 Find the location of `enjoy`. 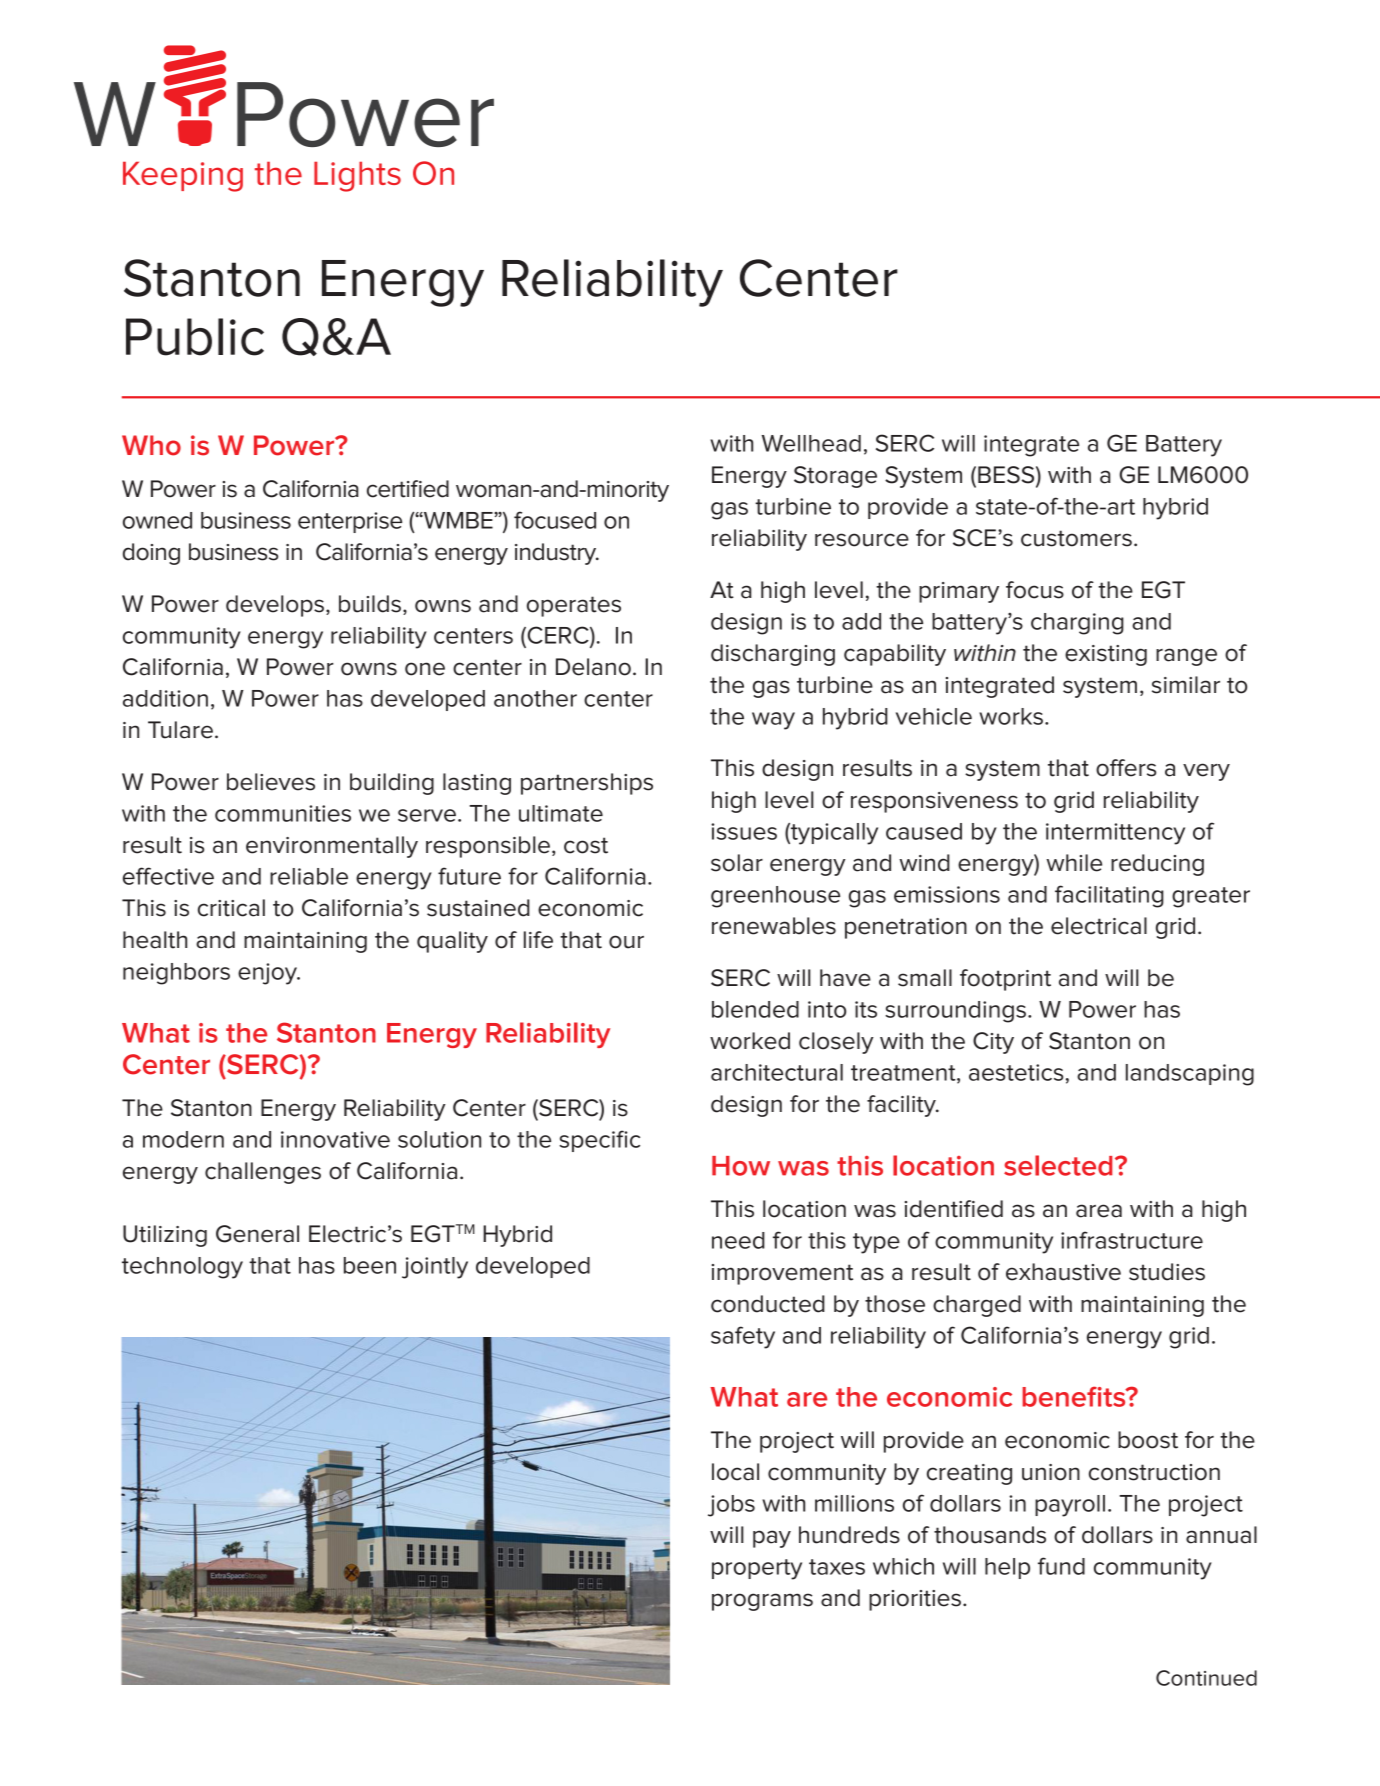

enjoy is located at coordinates (269, 974).
